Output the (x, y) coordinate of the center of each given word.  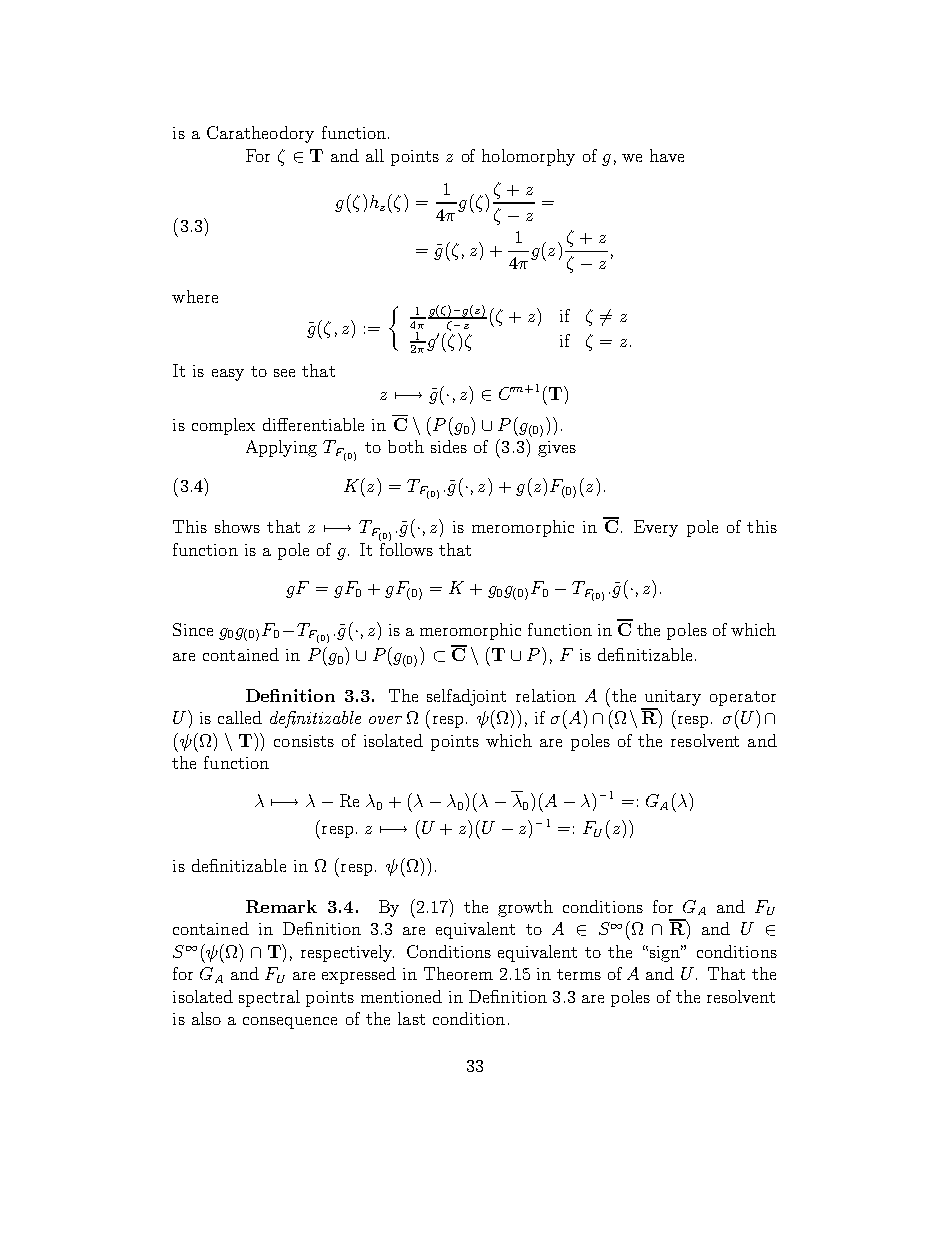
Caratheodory (260, 134)
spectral (269, 998)
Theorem (458, 973)
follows (406, 548)
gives (557, 449)
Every (656, 528)
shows (237, 526)
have (667, 155)
